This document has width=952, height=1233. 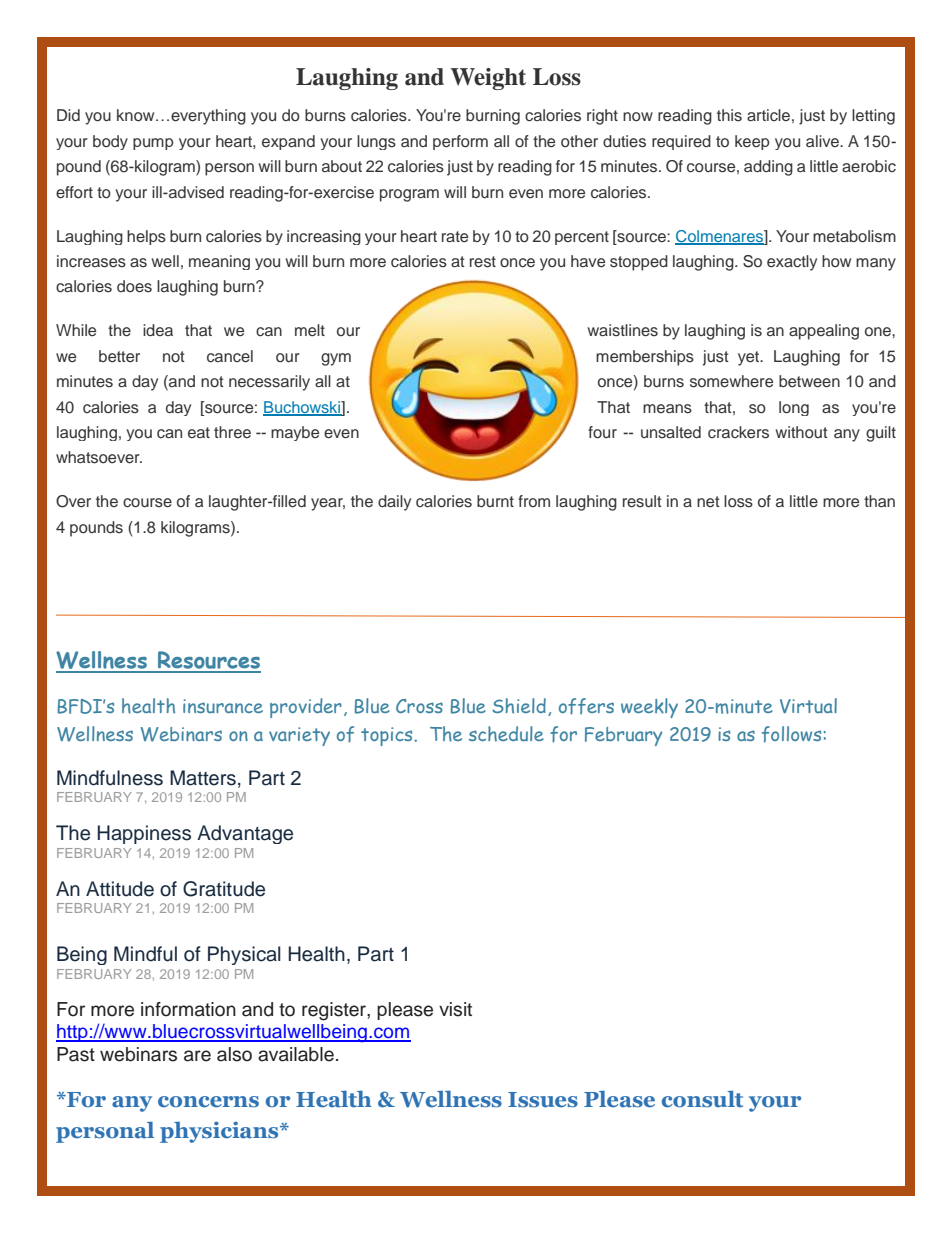 I want to click on Weight, so click(x=488, y=79).
